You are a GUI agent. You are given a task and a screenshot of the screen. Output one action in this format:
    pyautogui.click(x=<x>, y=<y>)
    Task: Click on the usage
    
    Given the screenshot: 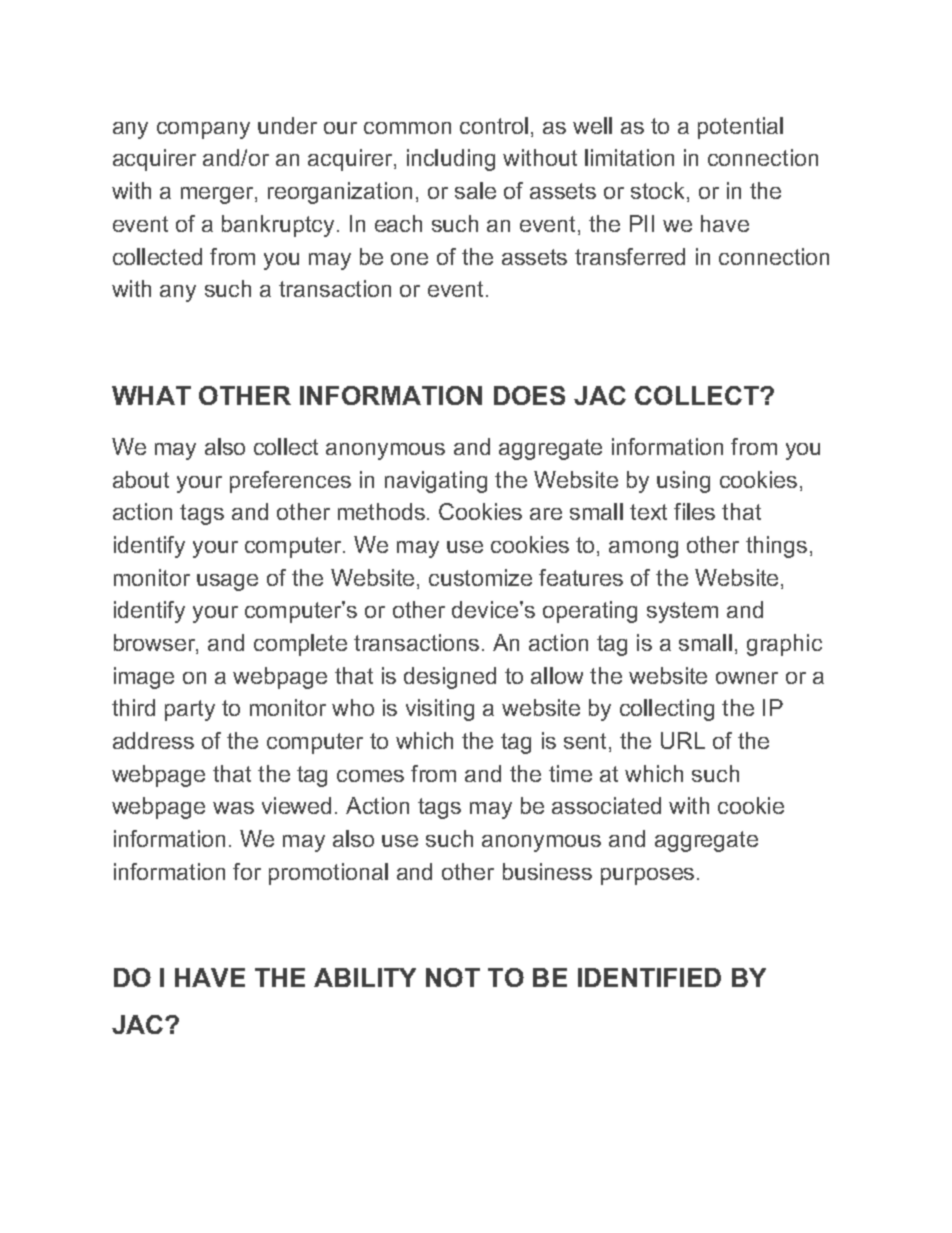 What is the action you would take?
    pyautogui.click(x=227, y=582)
